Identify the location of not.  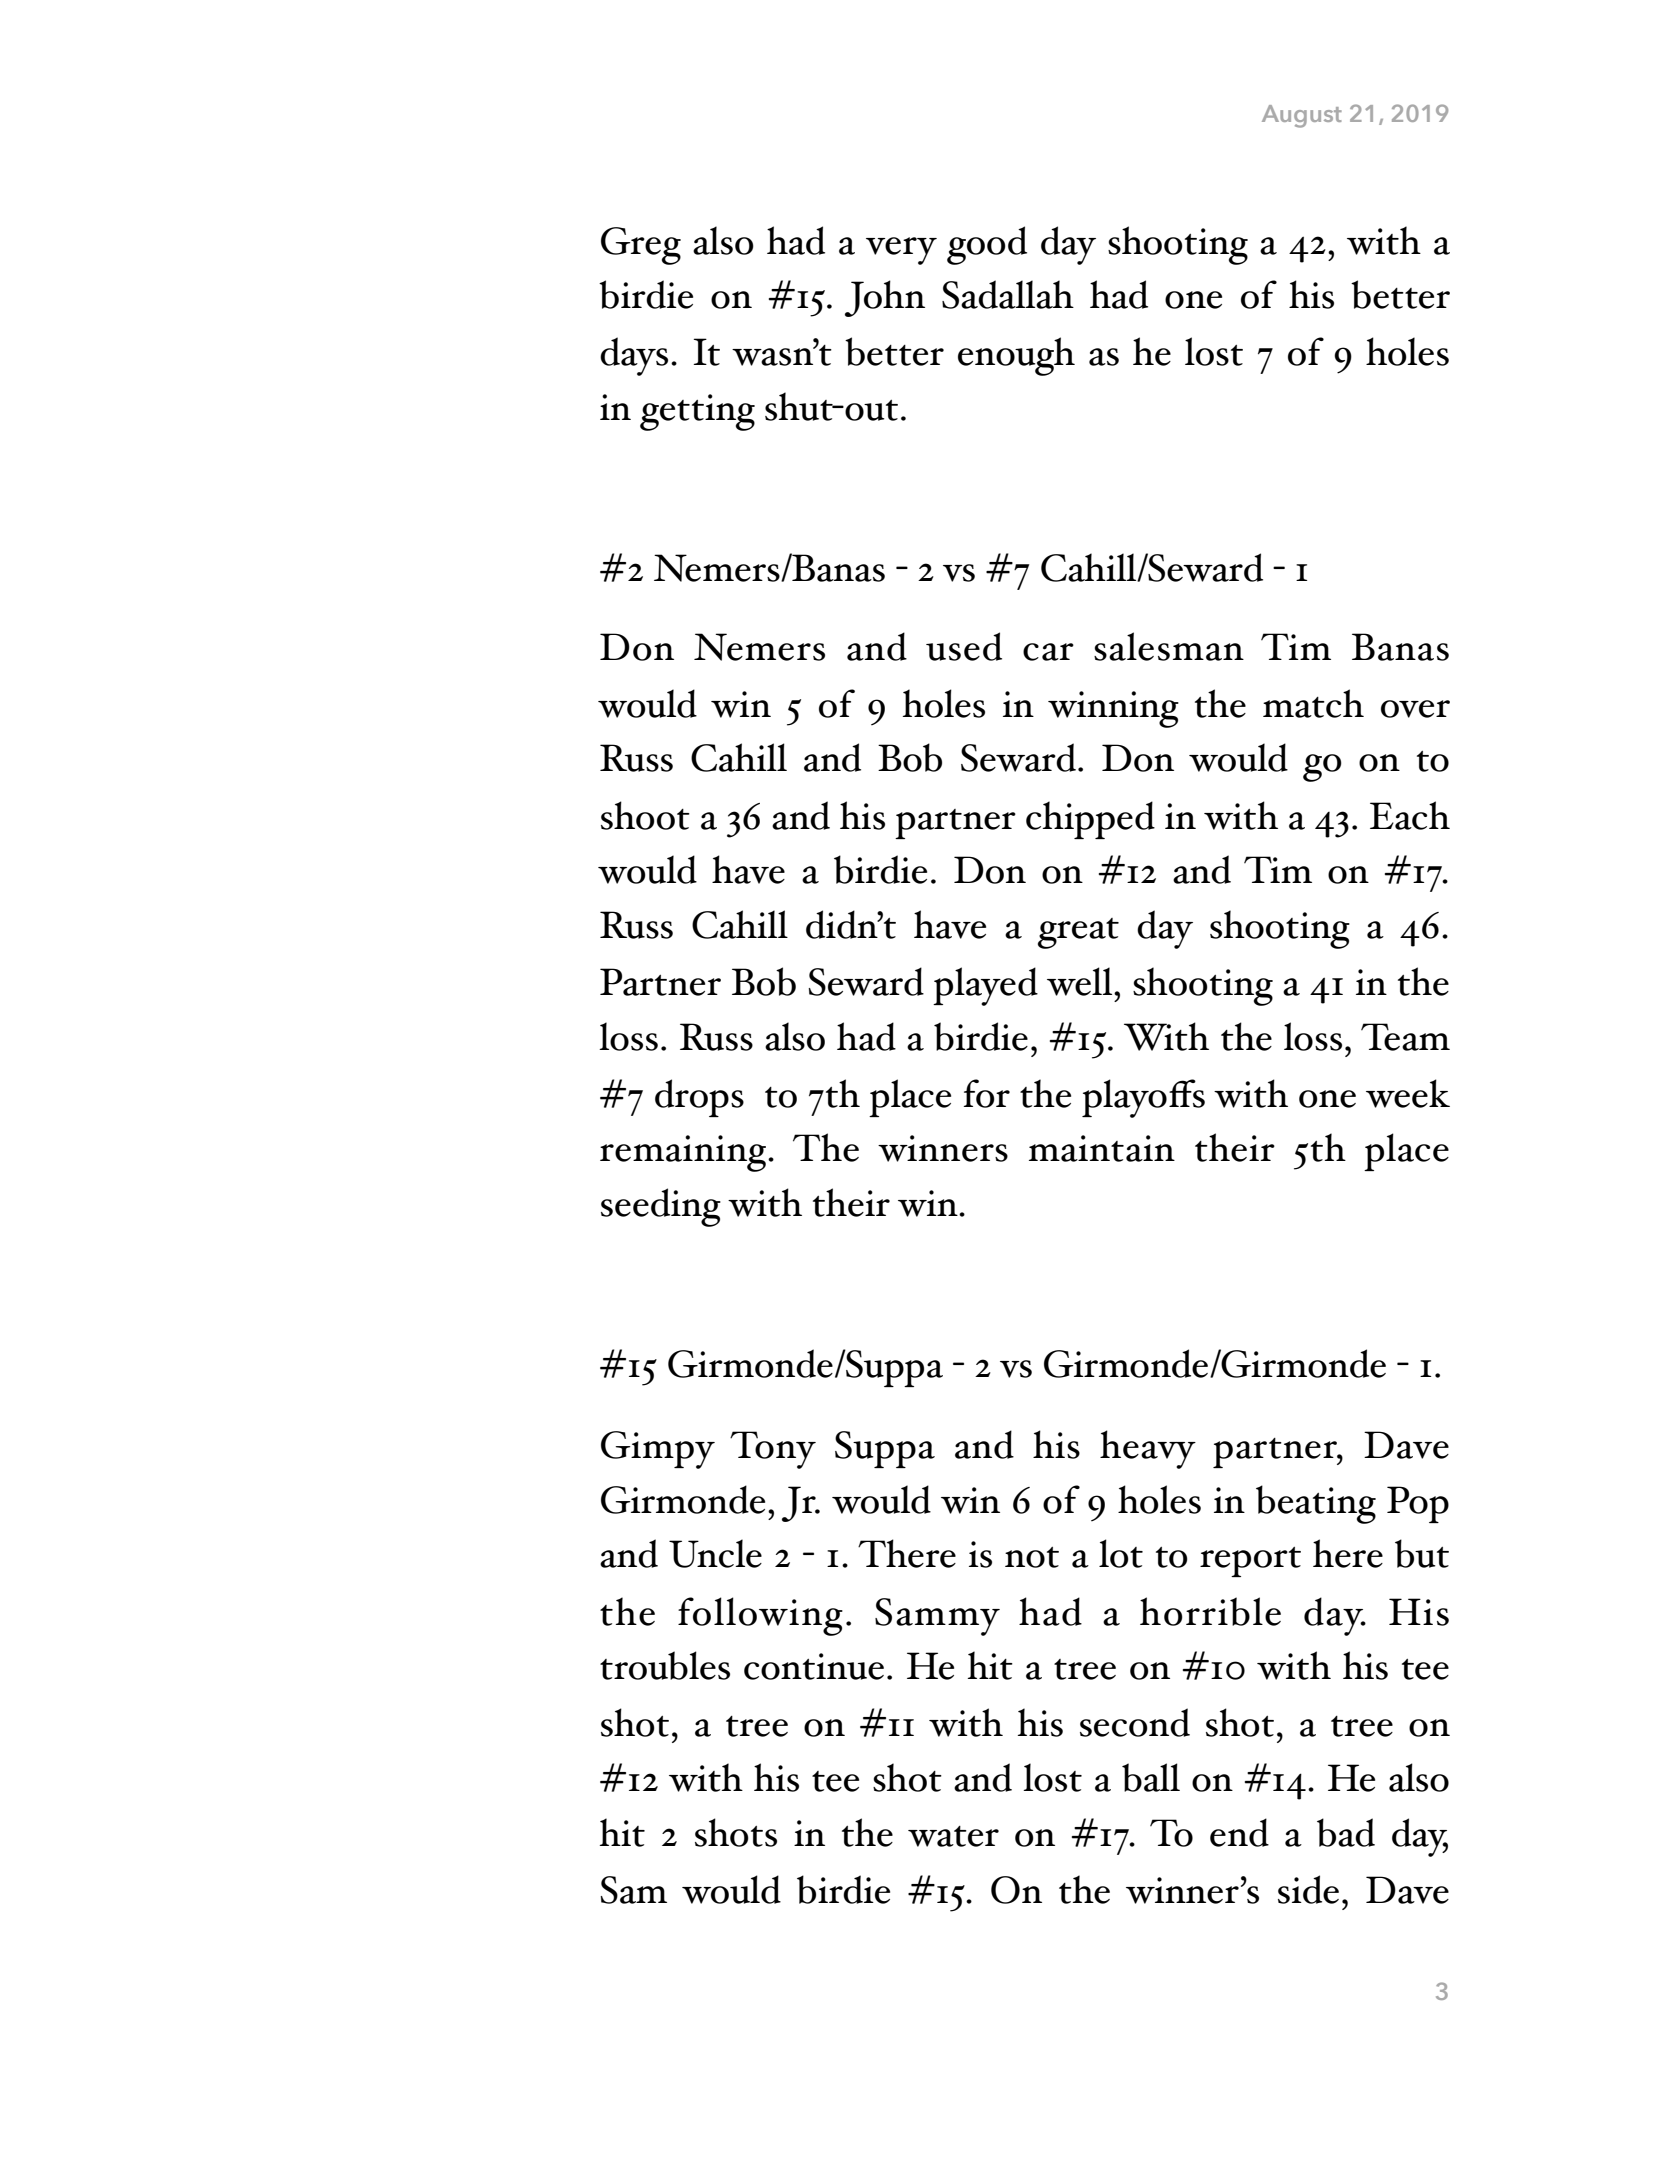
(1032, 1557).
